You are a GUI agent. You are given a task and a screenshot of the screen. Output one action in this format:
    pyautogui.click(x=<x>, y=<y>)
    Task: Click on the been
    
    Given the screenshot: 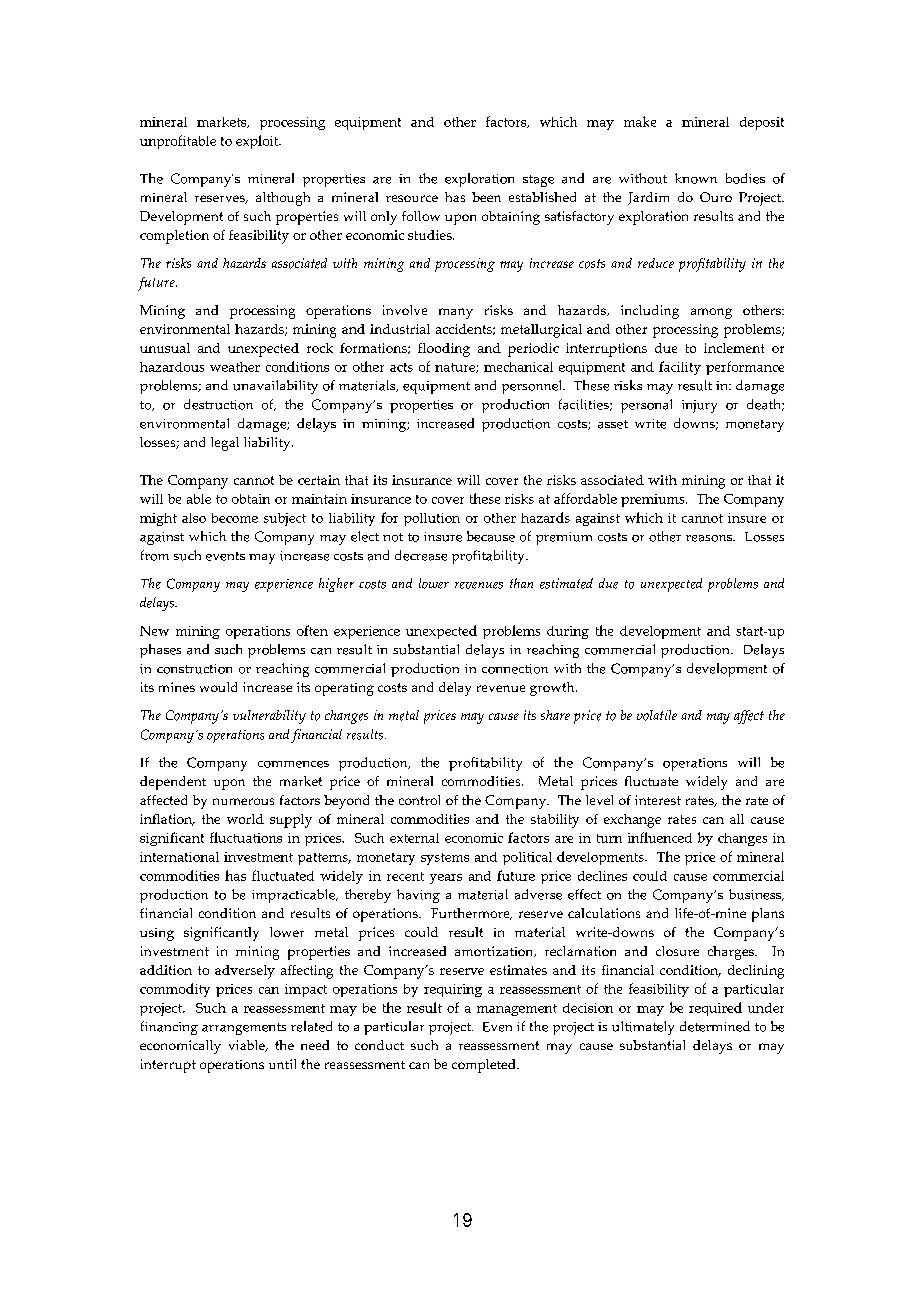 What is the action you would take?
    pyautogui.click(x=486, y=197)
